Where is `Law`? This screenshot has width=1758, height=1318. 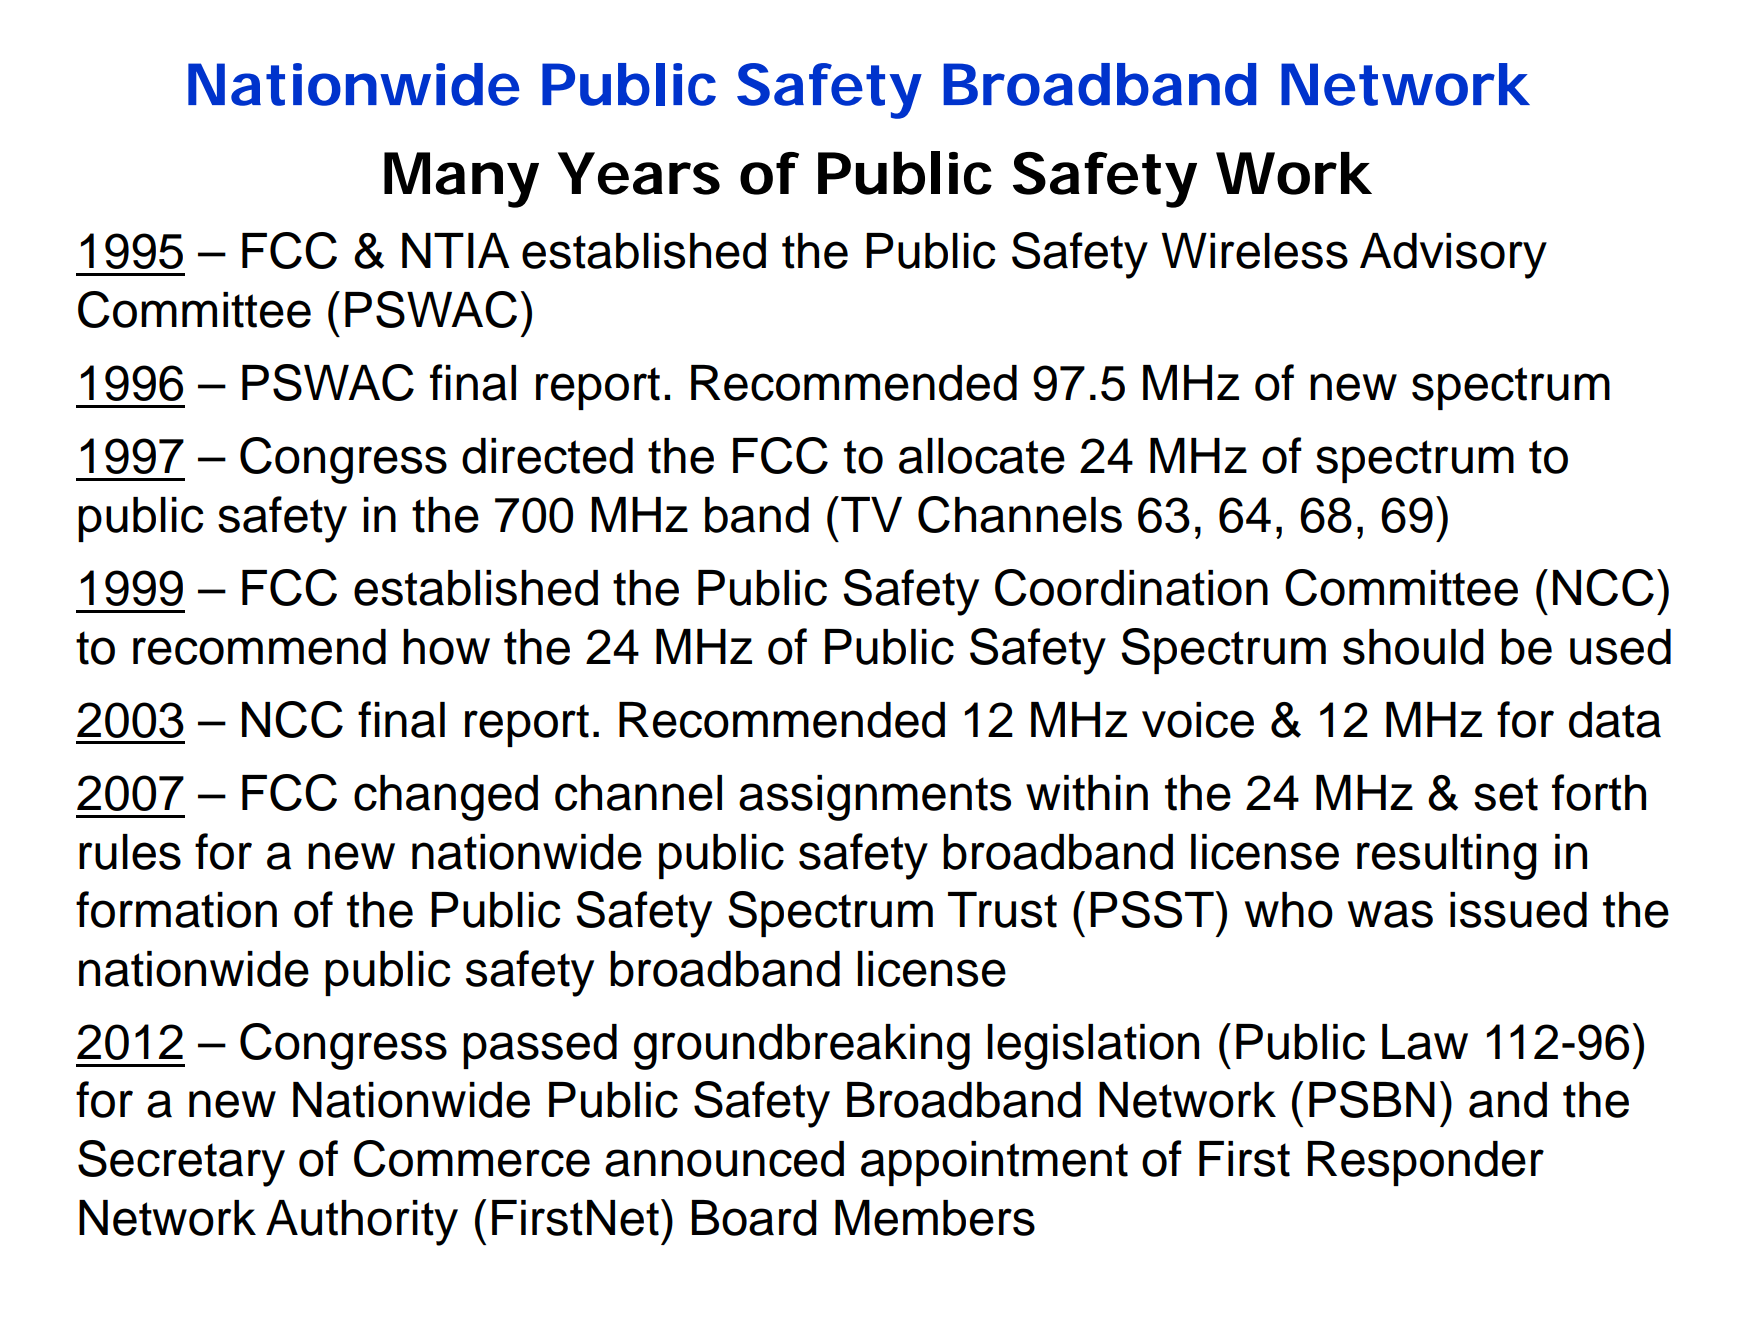 Law is located at coordinates (1425, 1042).
